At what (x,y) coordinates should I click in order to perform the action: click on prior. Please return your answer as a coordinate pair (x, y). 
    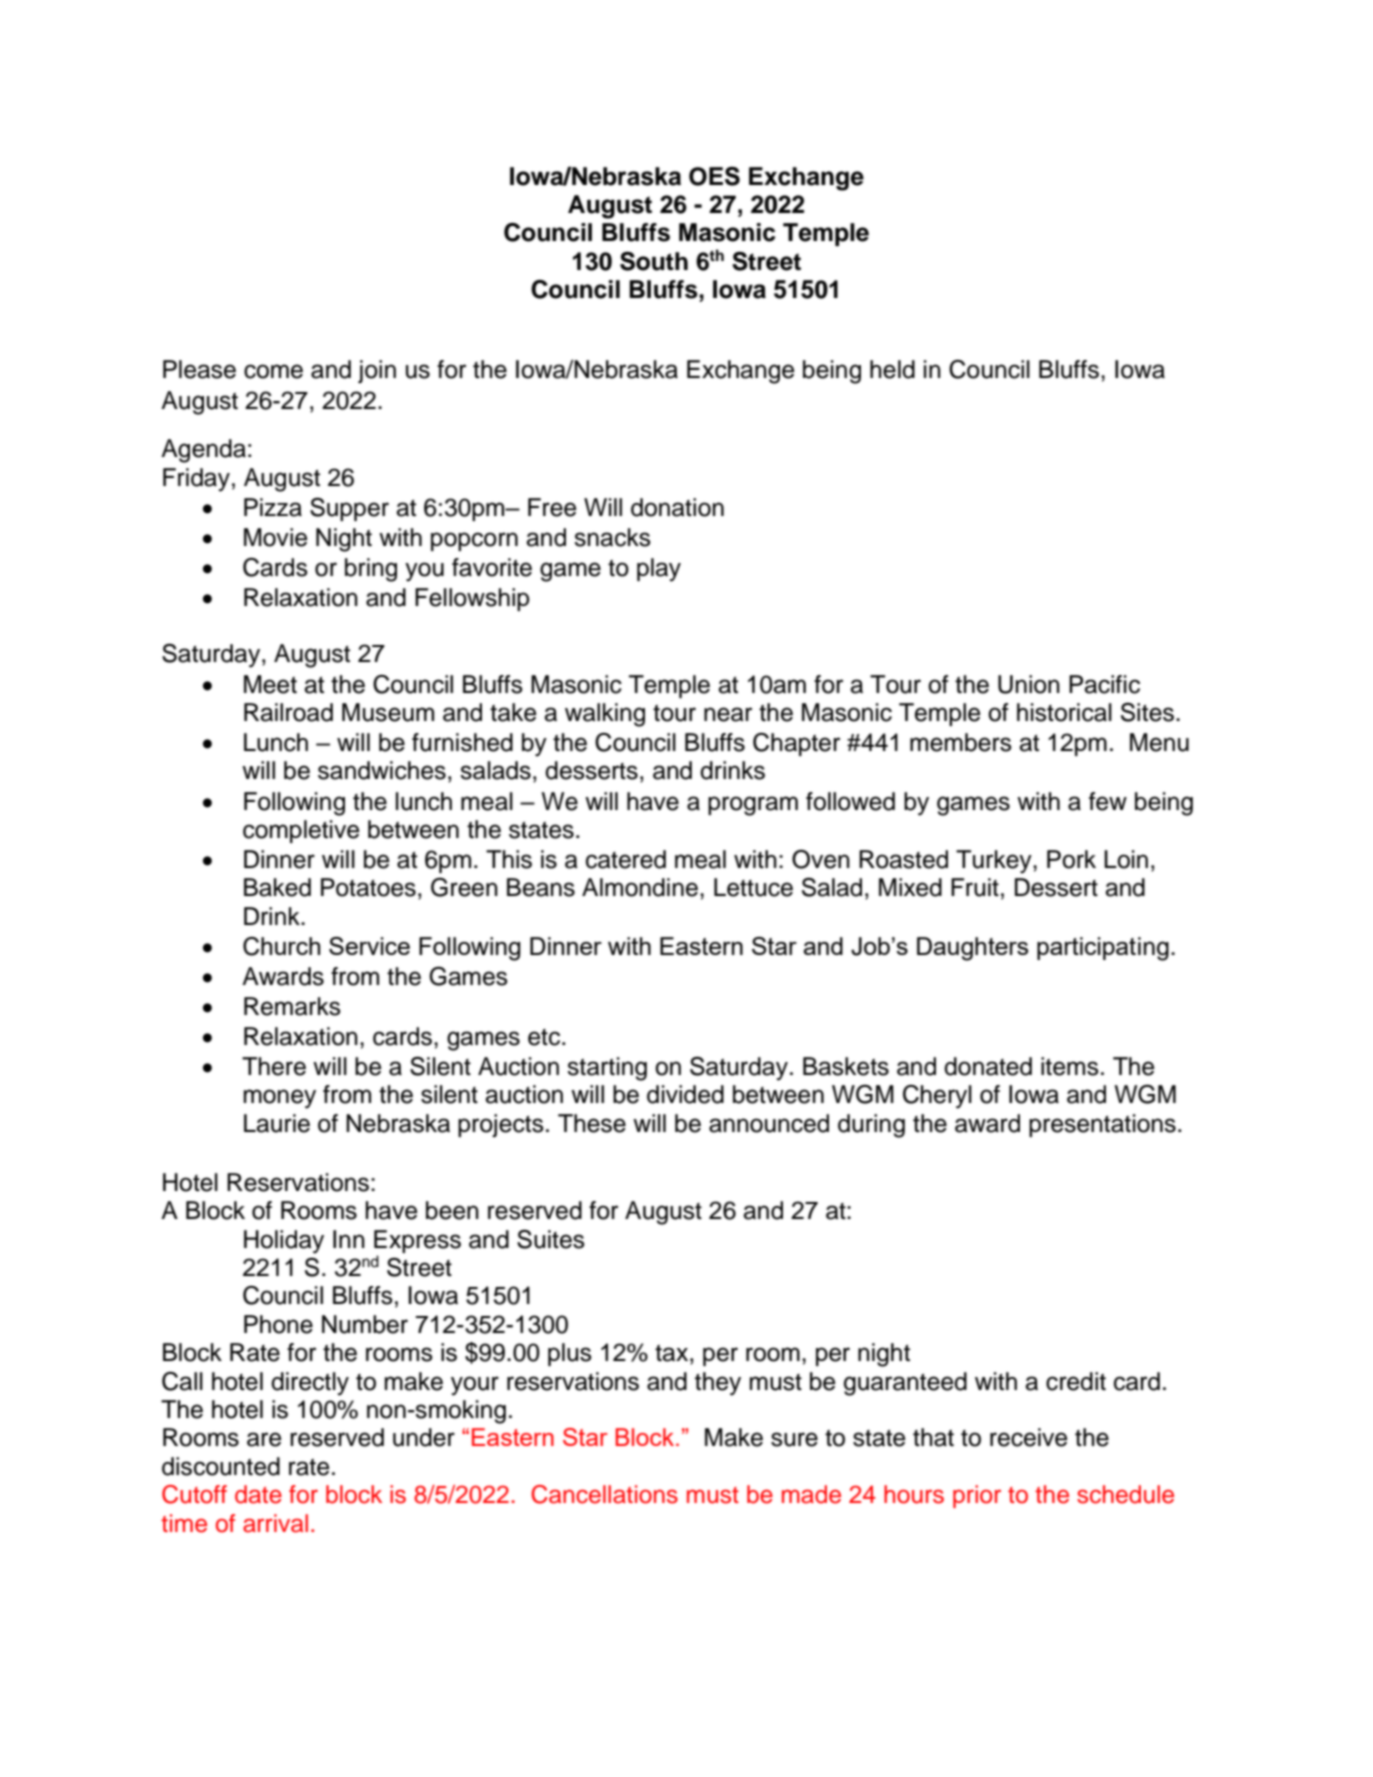
    Looking at the image, I should click on (977, 1496).
